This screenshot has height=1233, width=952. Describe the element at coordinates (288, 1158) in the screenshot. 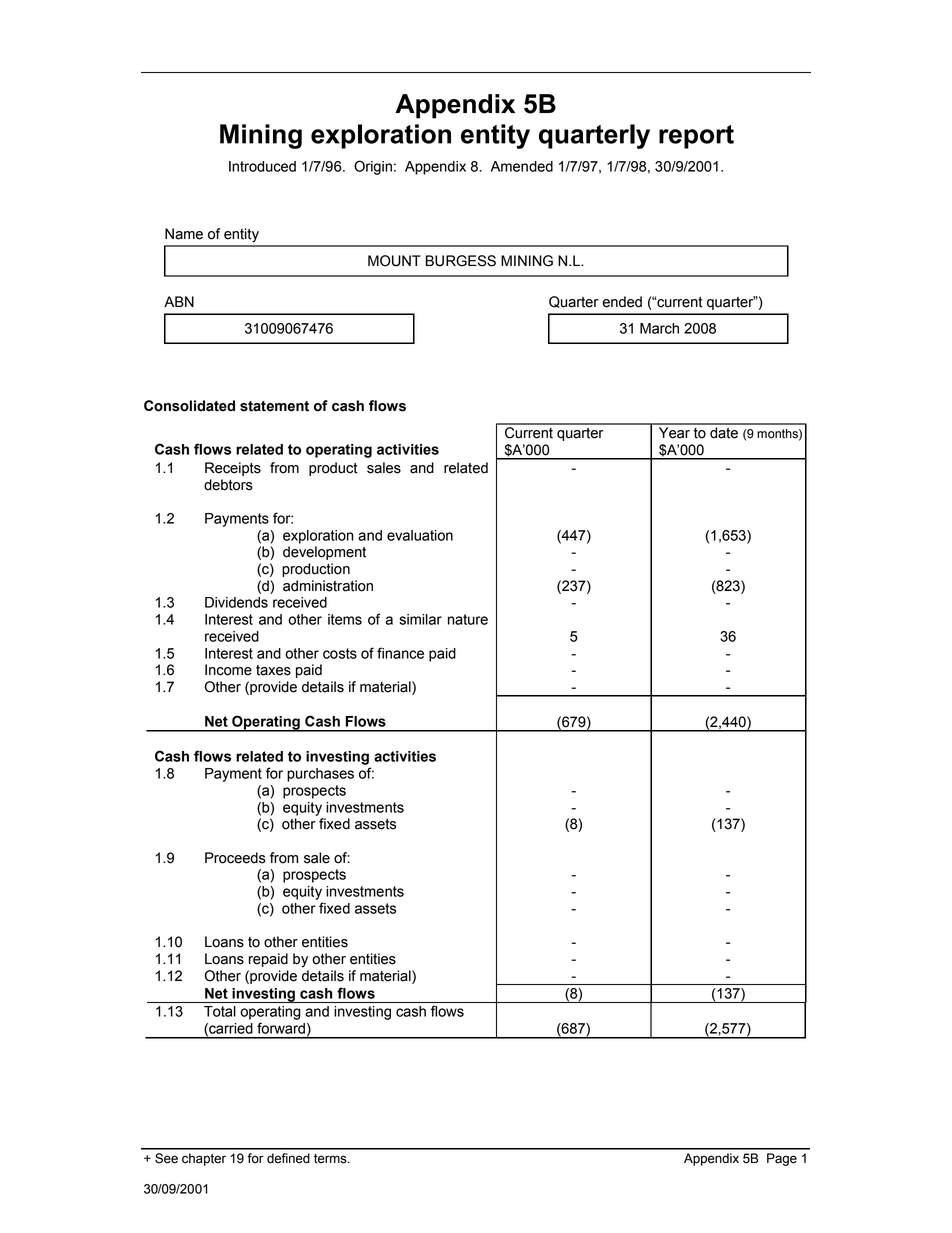

I see `defined` at that location.
